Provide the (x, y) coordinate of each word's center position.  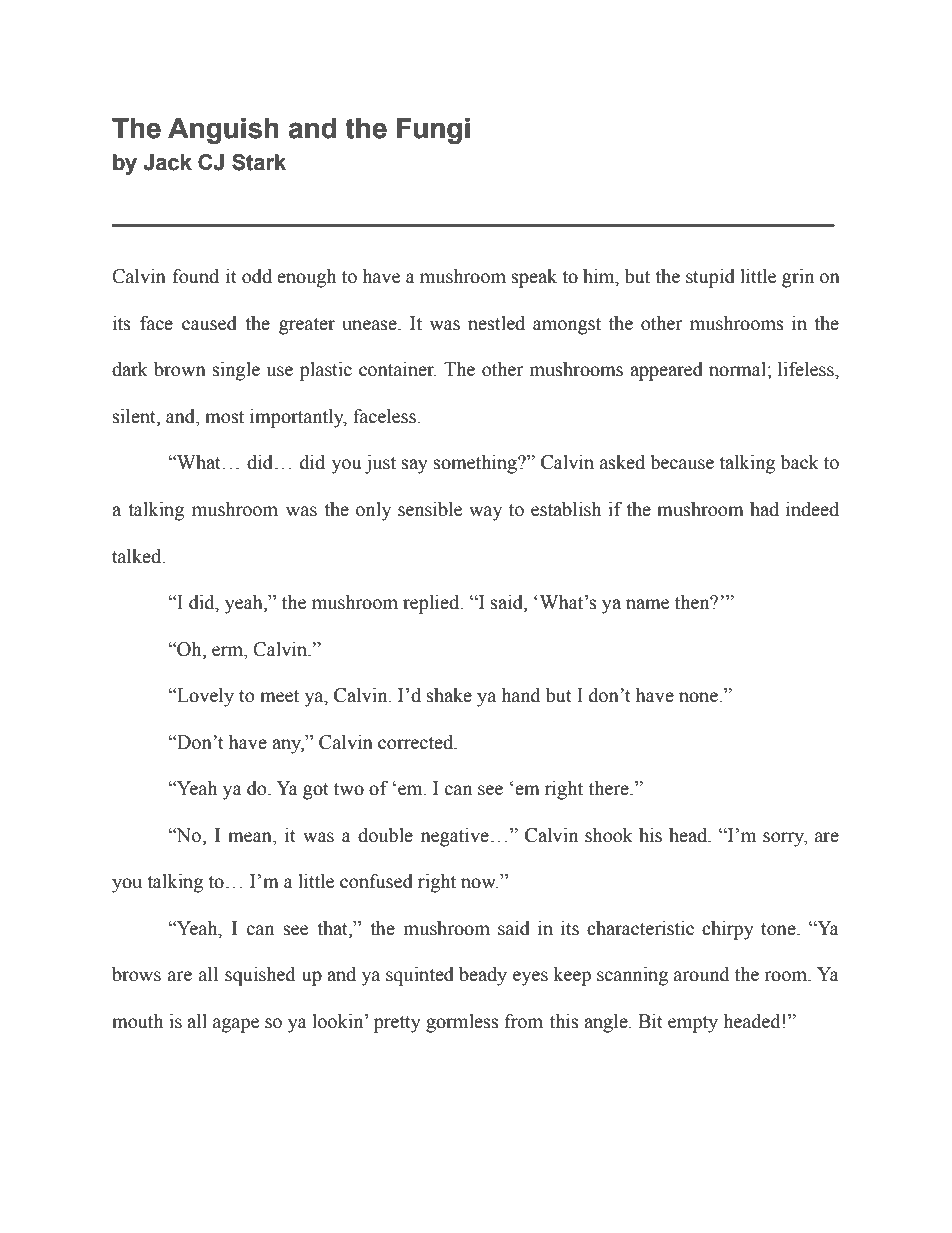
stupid (710, 278)
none (699, 697)
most (224, 417)
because (682, 462)
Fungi (433, 131)
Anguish (223, 131)
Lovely (204, 697)
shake (449, 695)
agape (236, 1025)
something (476, 464)
